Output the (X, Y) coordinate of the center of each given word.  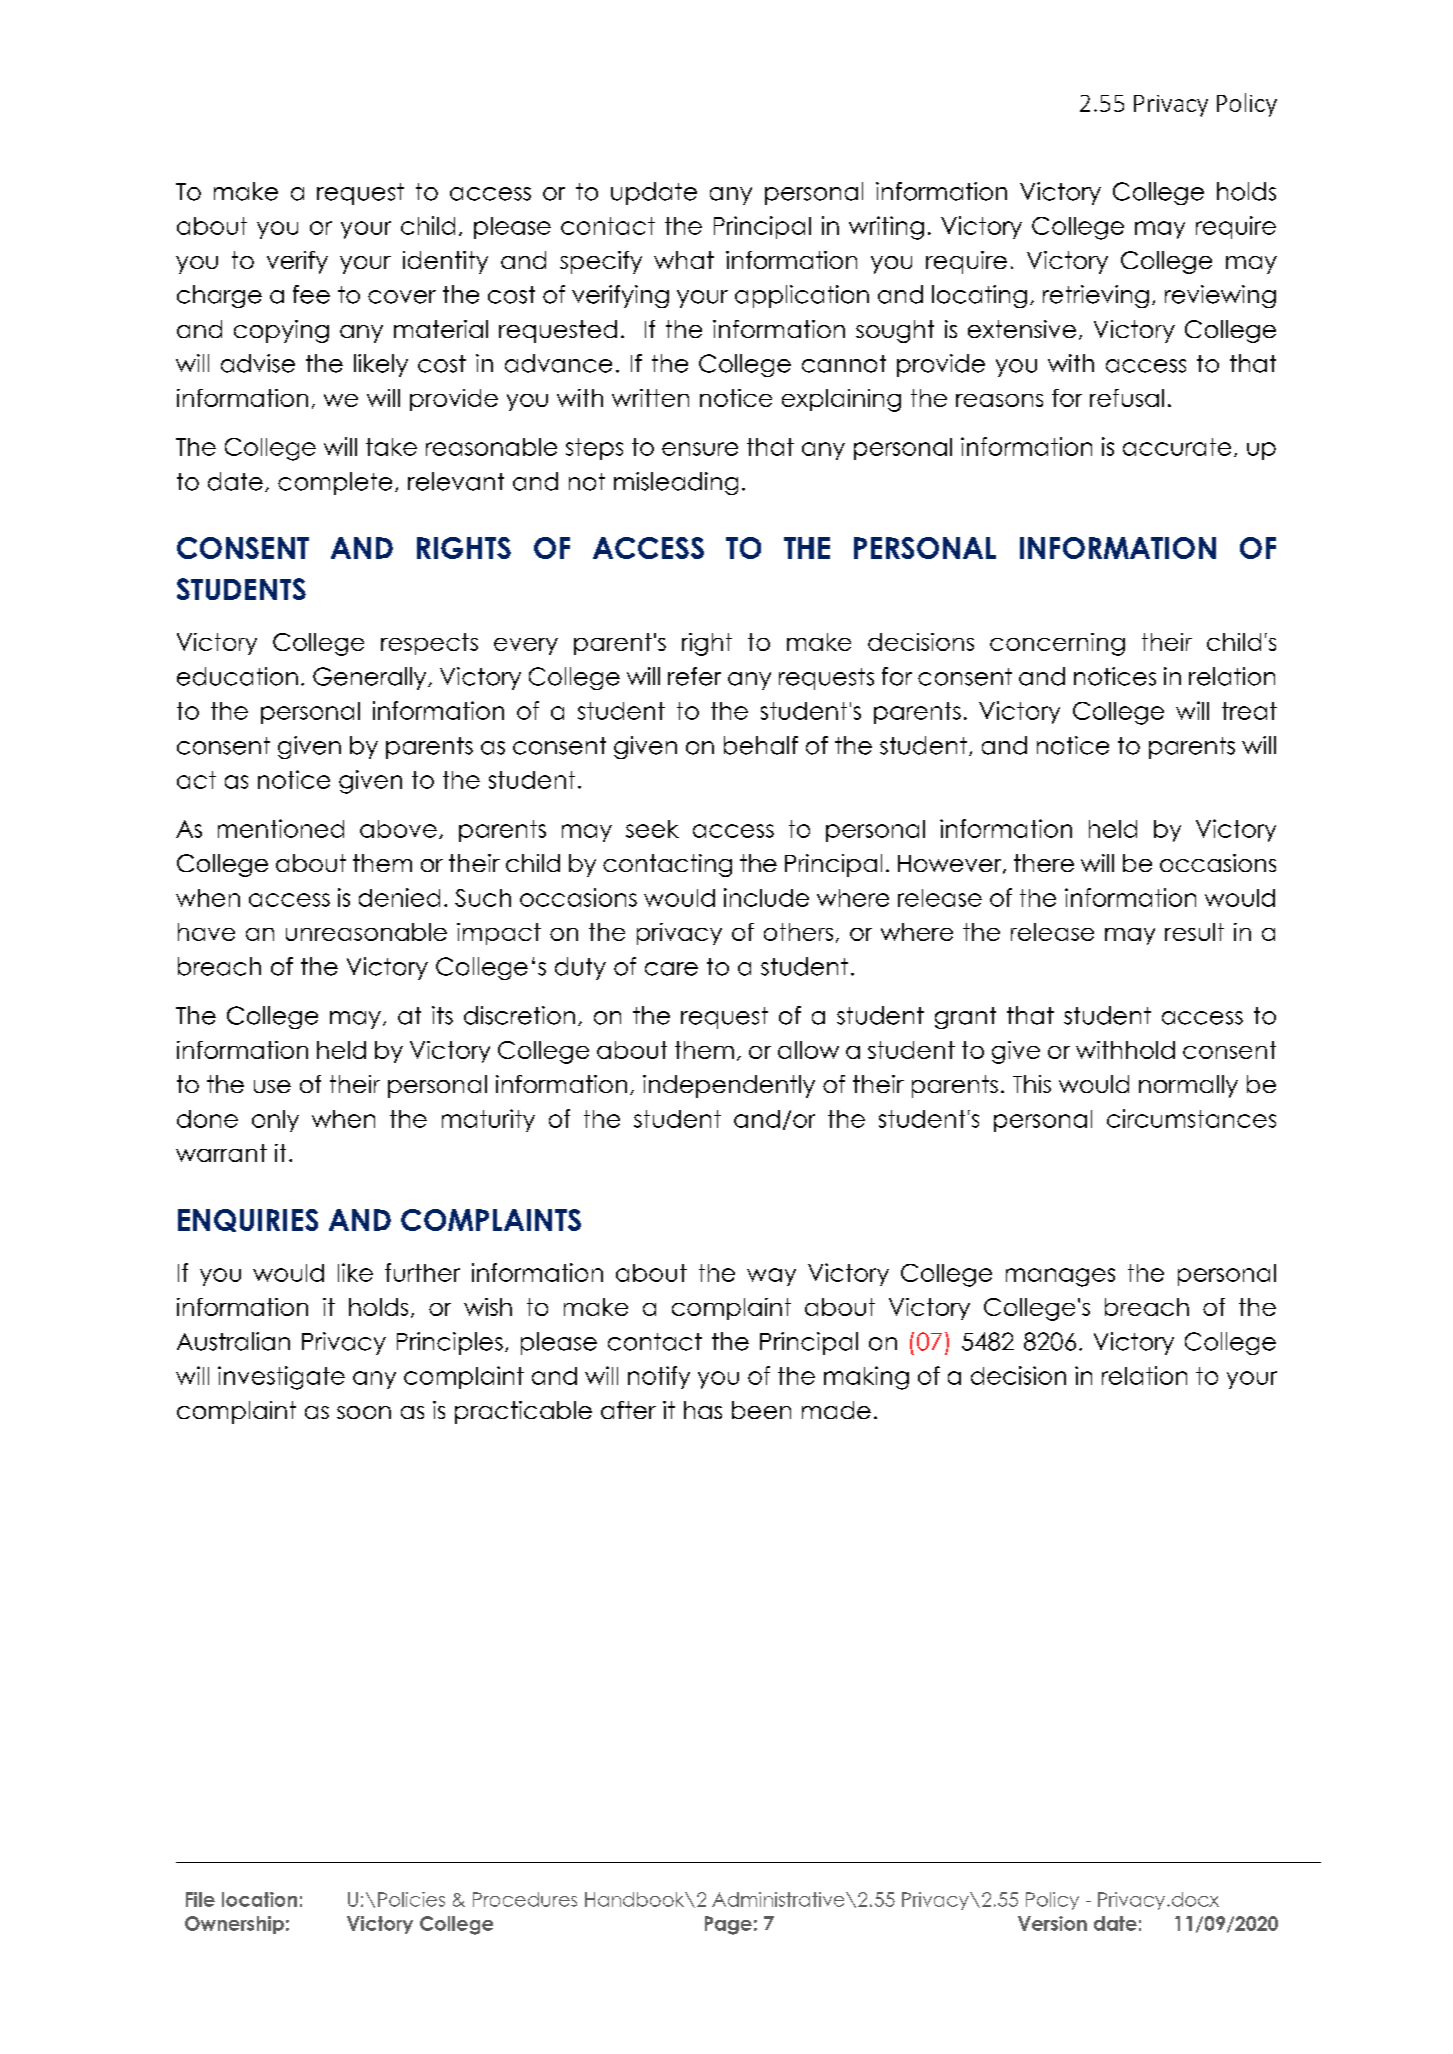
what (684, 260)
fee (311, 294)
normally (1188, 1086)
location (259, 1899)
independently (729, 1086)
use (272, 1086)
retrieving (1096, 296)
